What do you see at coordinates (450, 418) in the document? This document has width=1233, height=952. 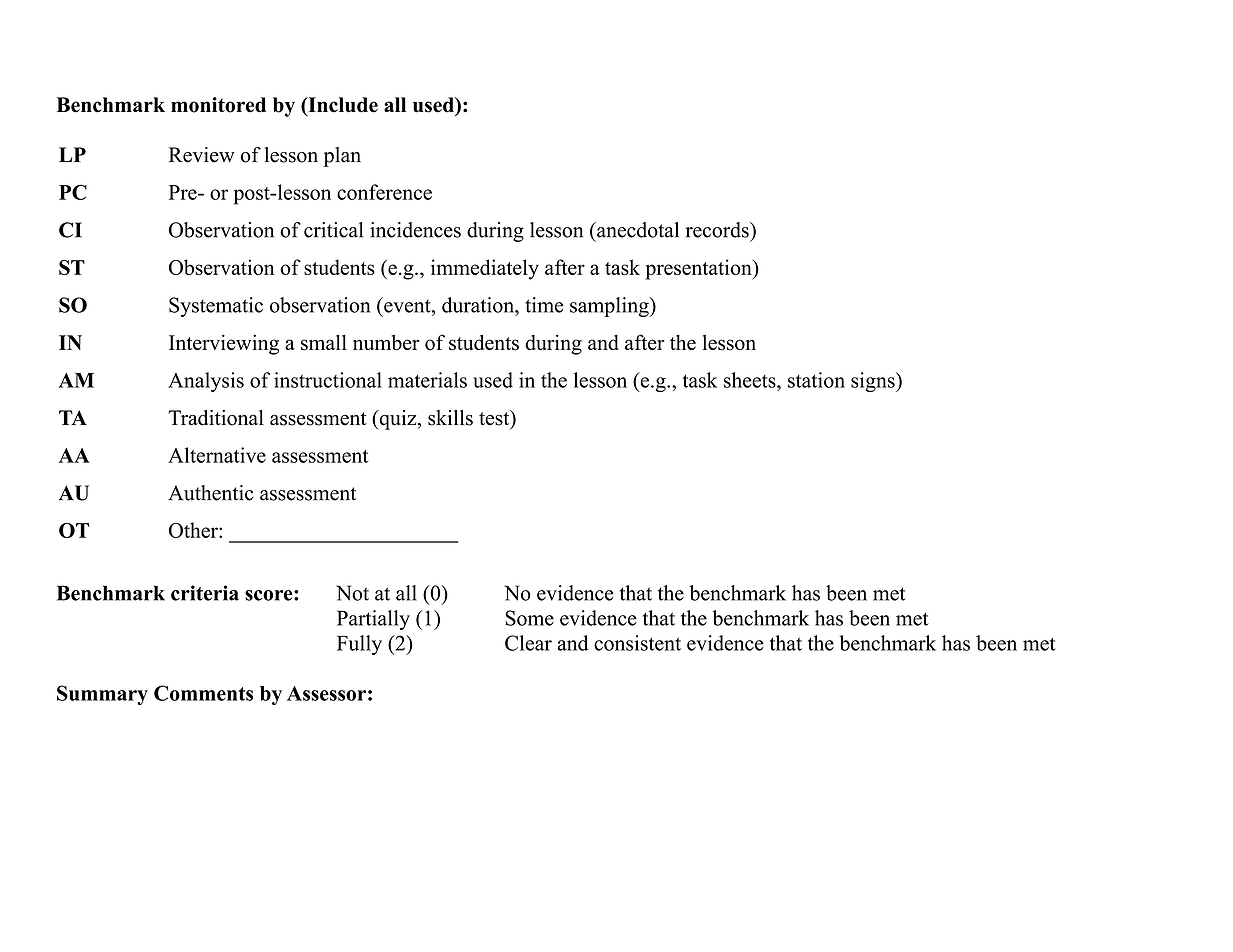 I see `skills` at bounding box center [450, 418].
